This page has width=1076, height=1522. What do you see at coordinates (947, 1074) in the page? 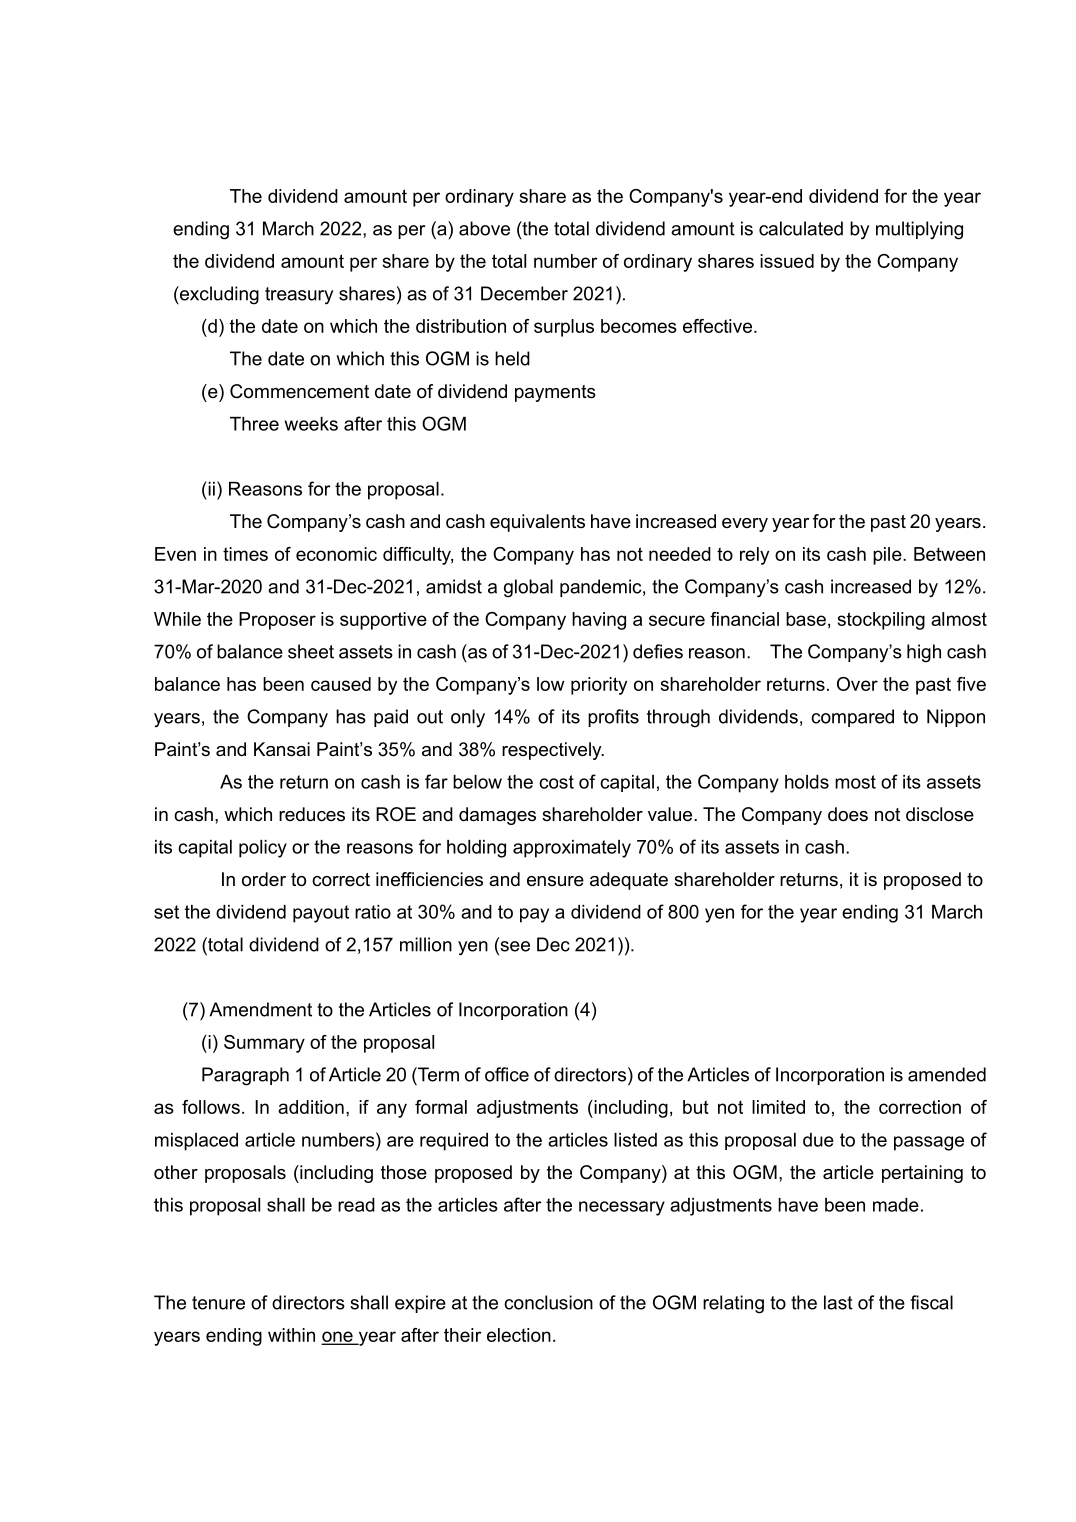
I see `amended` at bounding box center [947, 1074].
